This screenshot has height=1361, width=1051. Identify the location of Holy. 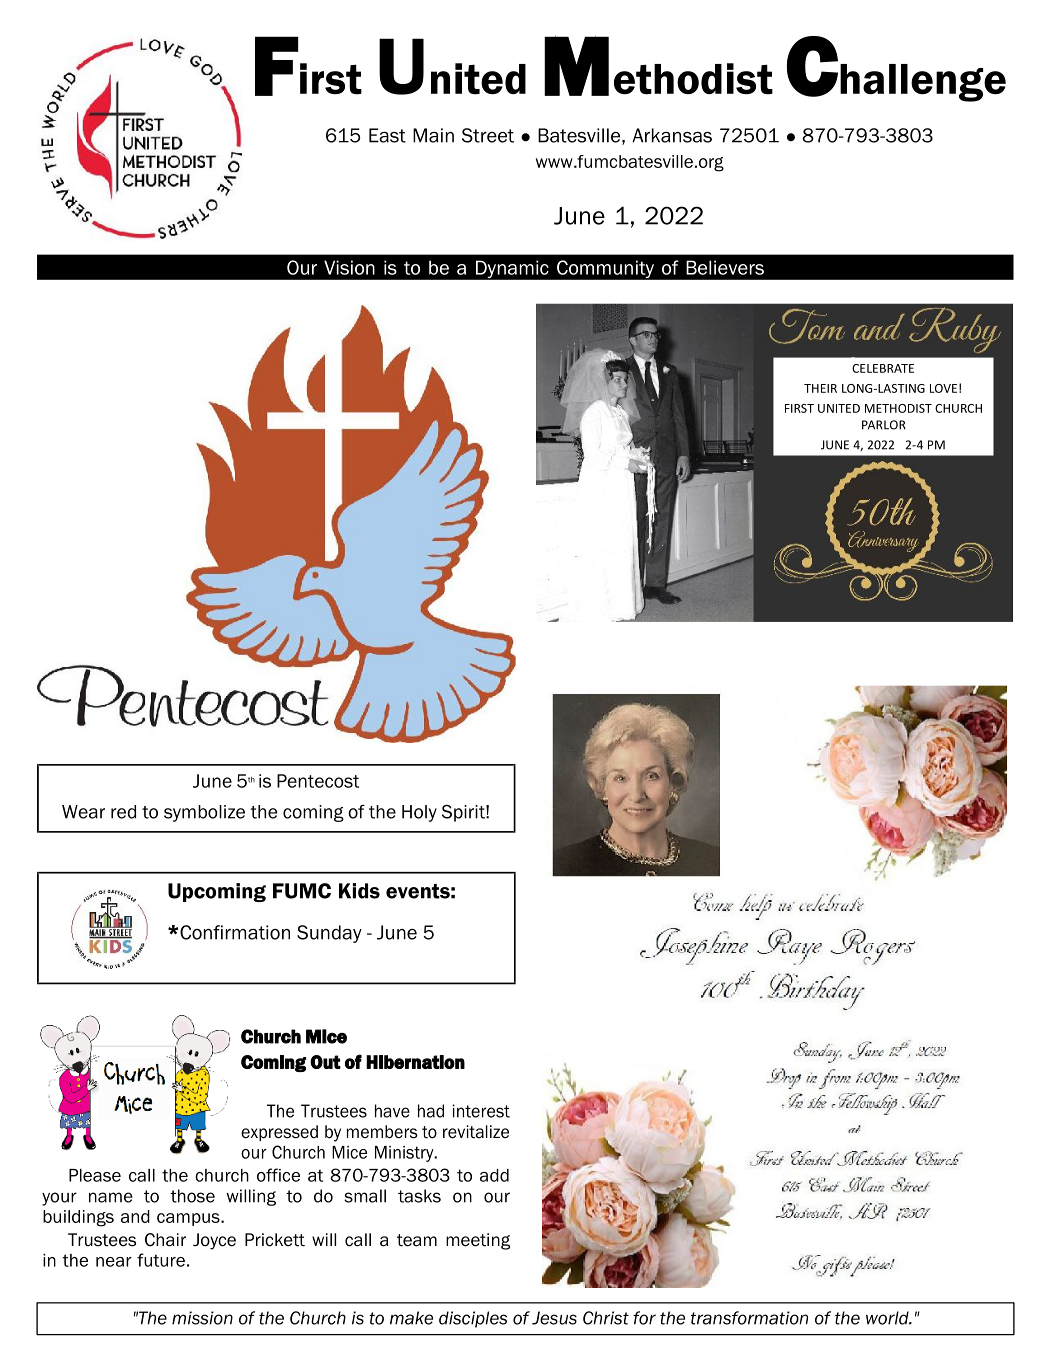
(419, 813).
